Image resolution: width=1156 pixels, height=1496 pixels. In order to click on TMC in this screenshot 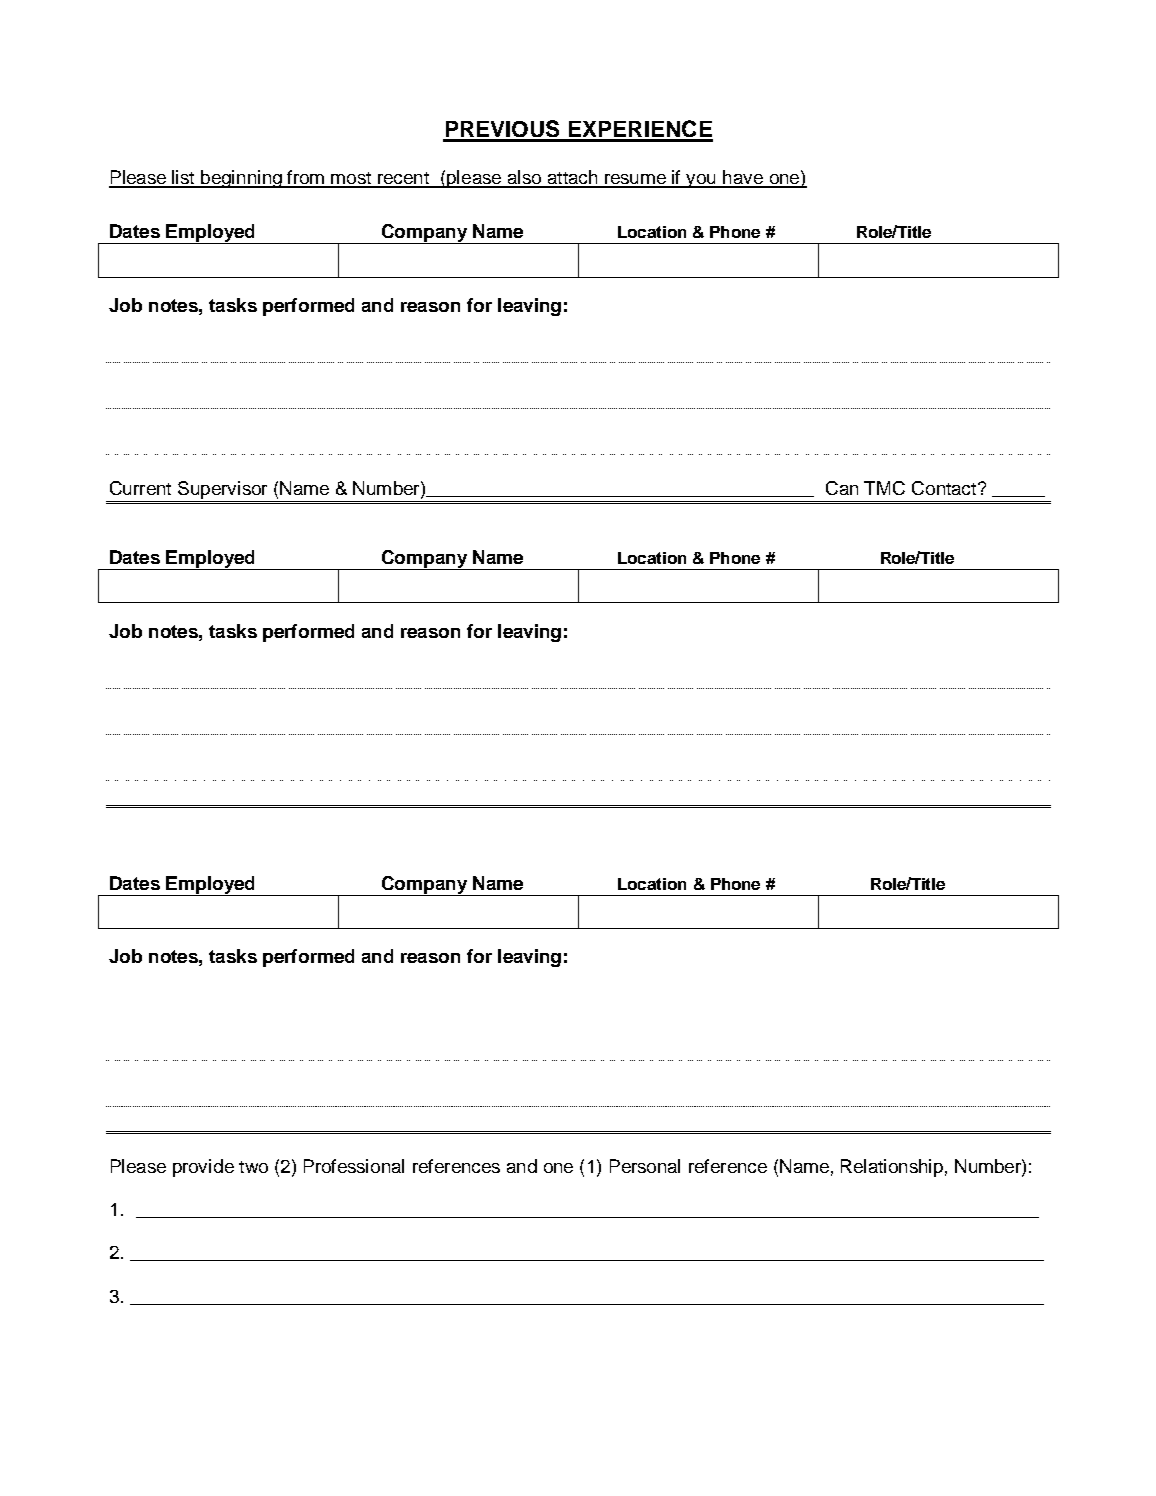, I will do `click(884, 488)`.
